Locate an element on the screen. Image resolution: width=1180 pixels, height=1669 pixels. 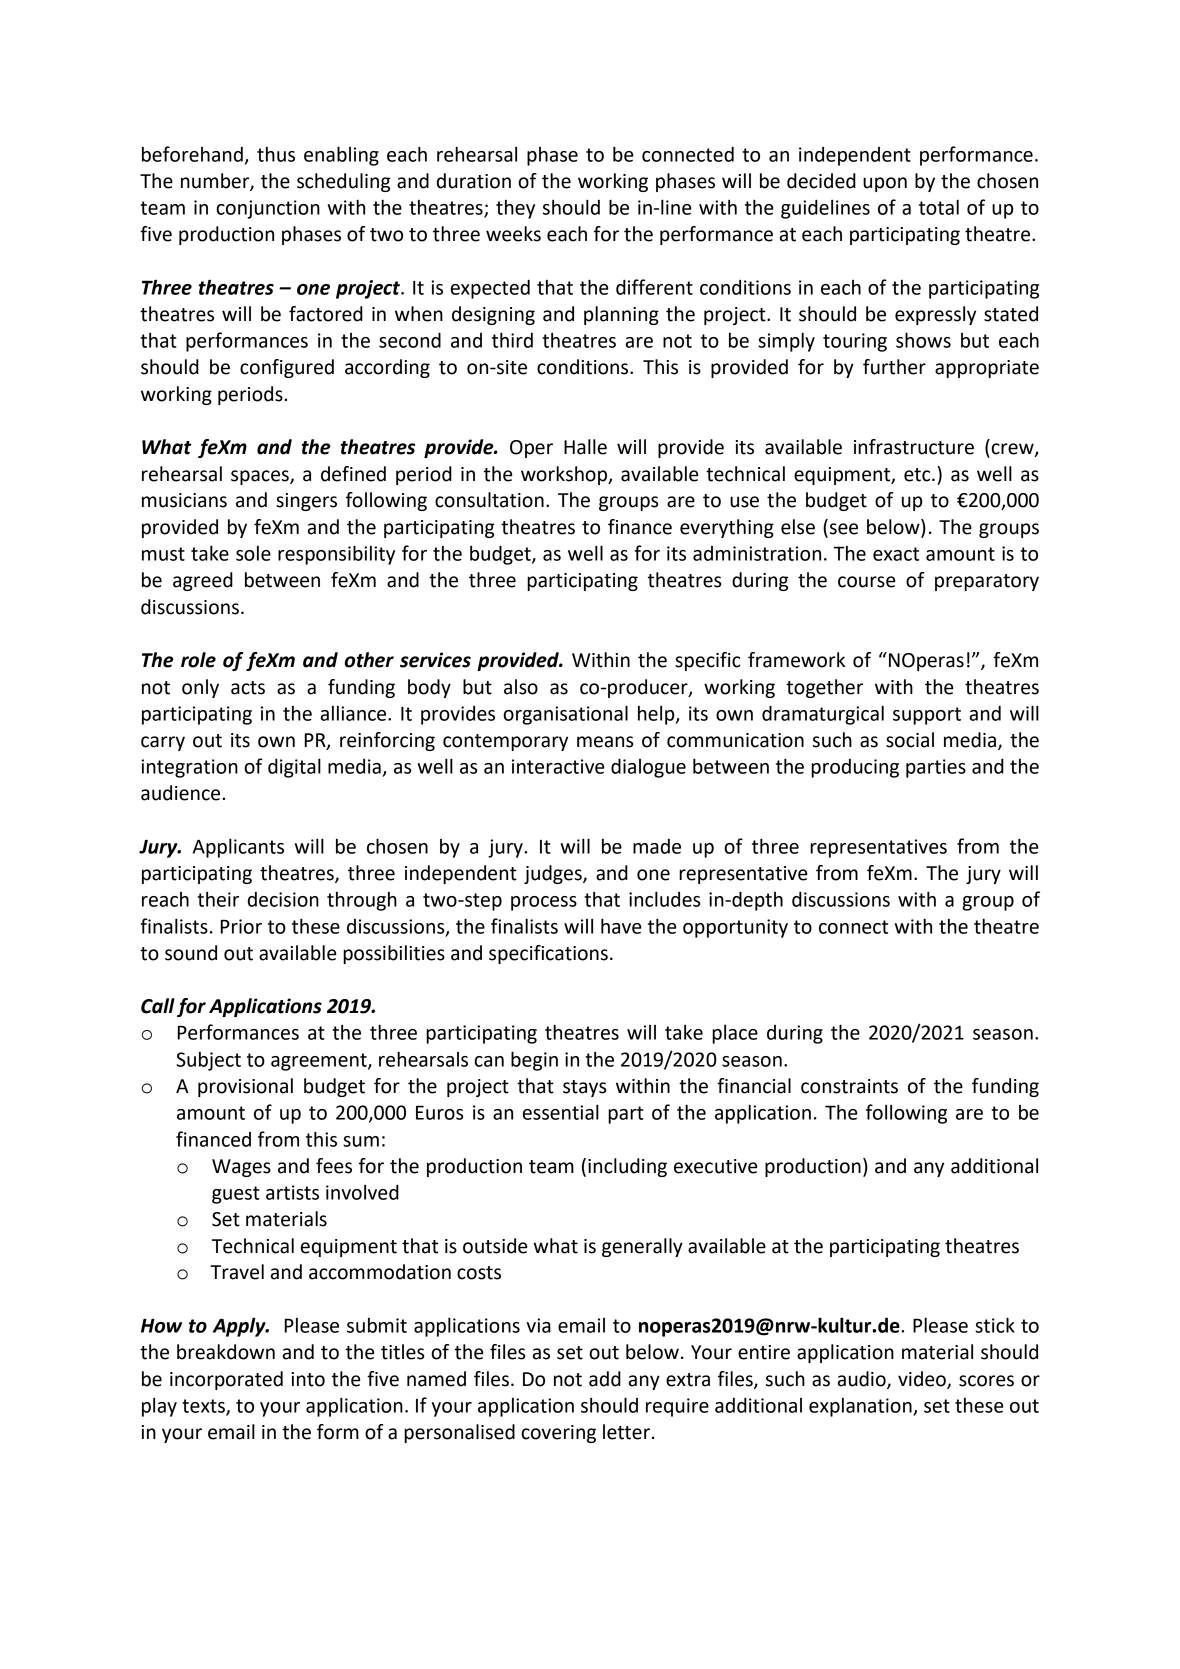
conjunction is located at coordinates (268, 209).
